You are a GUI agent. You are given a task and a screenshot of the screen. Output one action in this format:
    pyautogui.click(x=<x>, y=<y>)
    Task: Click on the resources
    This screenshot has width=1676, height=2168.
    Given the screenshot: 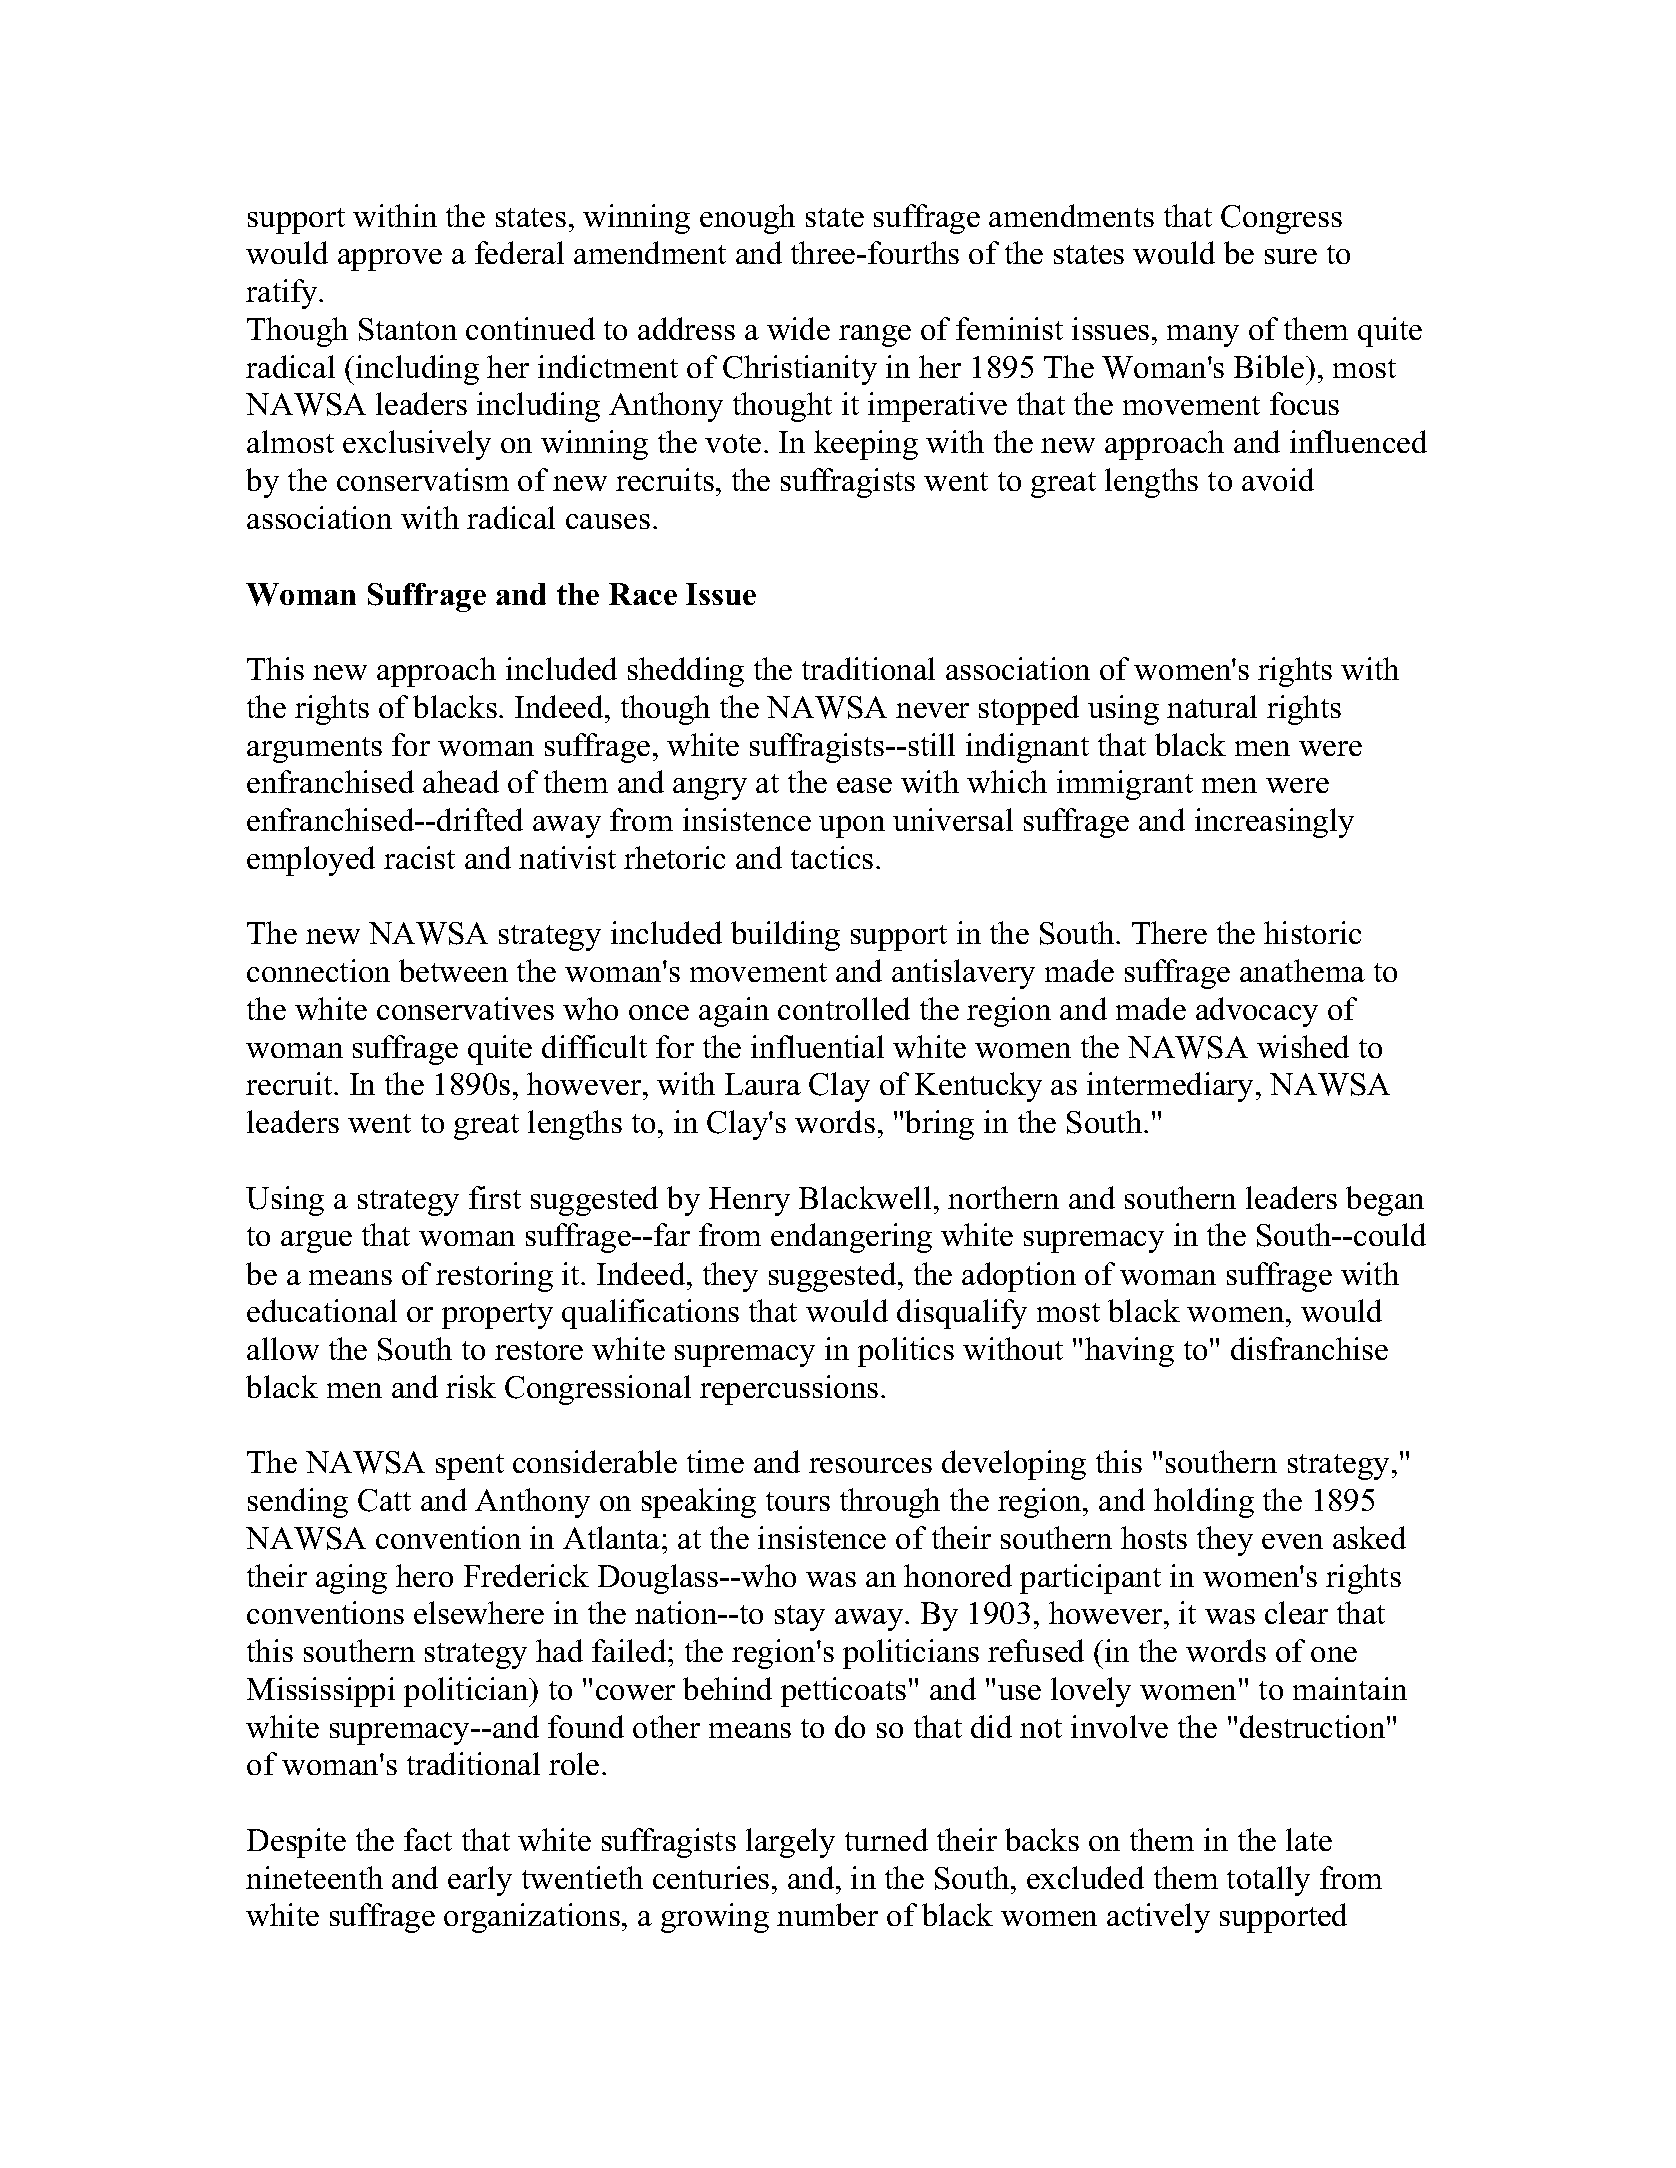 What is the action you would take?
    pyautogui.click(x=870, y=1465)
